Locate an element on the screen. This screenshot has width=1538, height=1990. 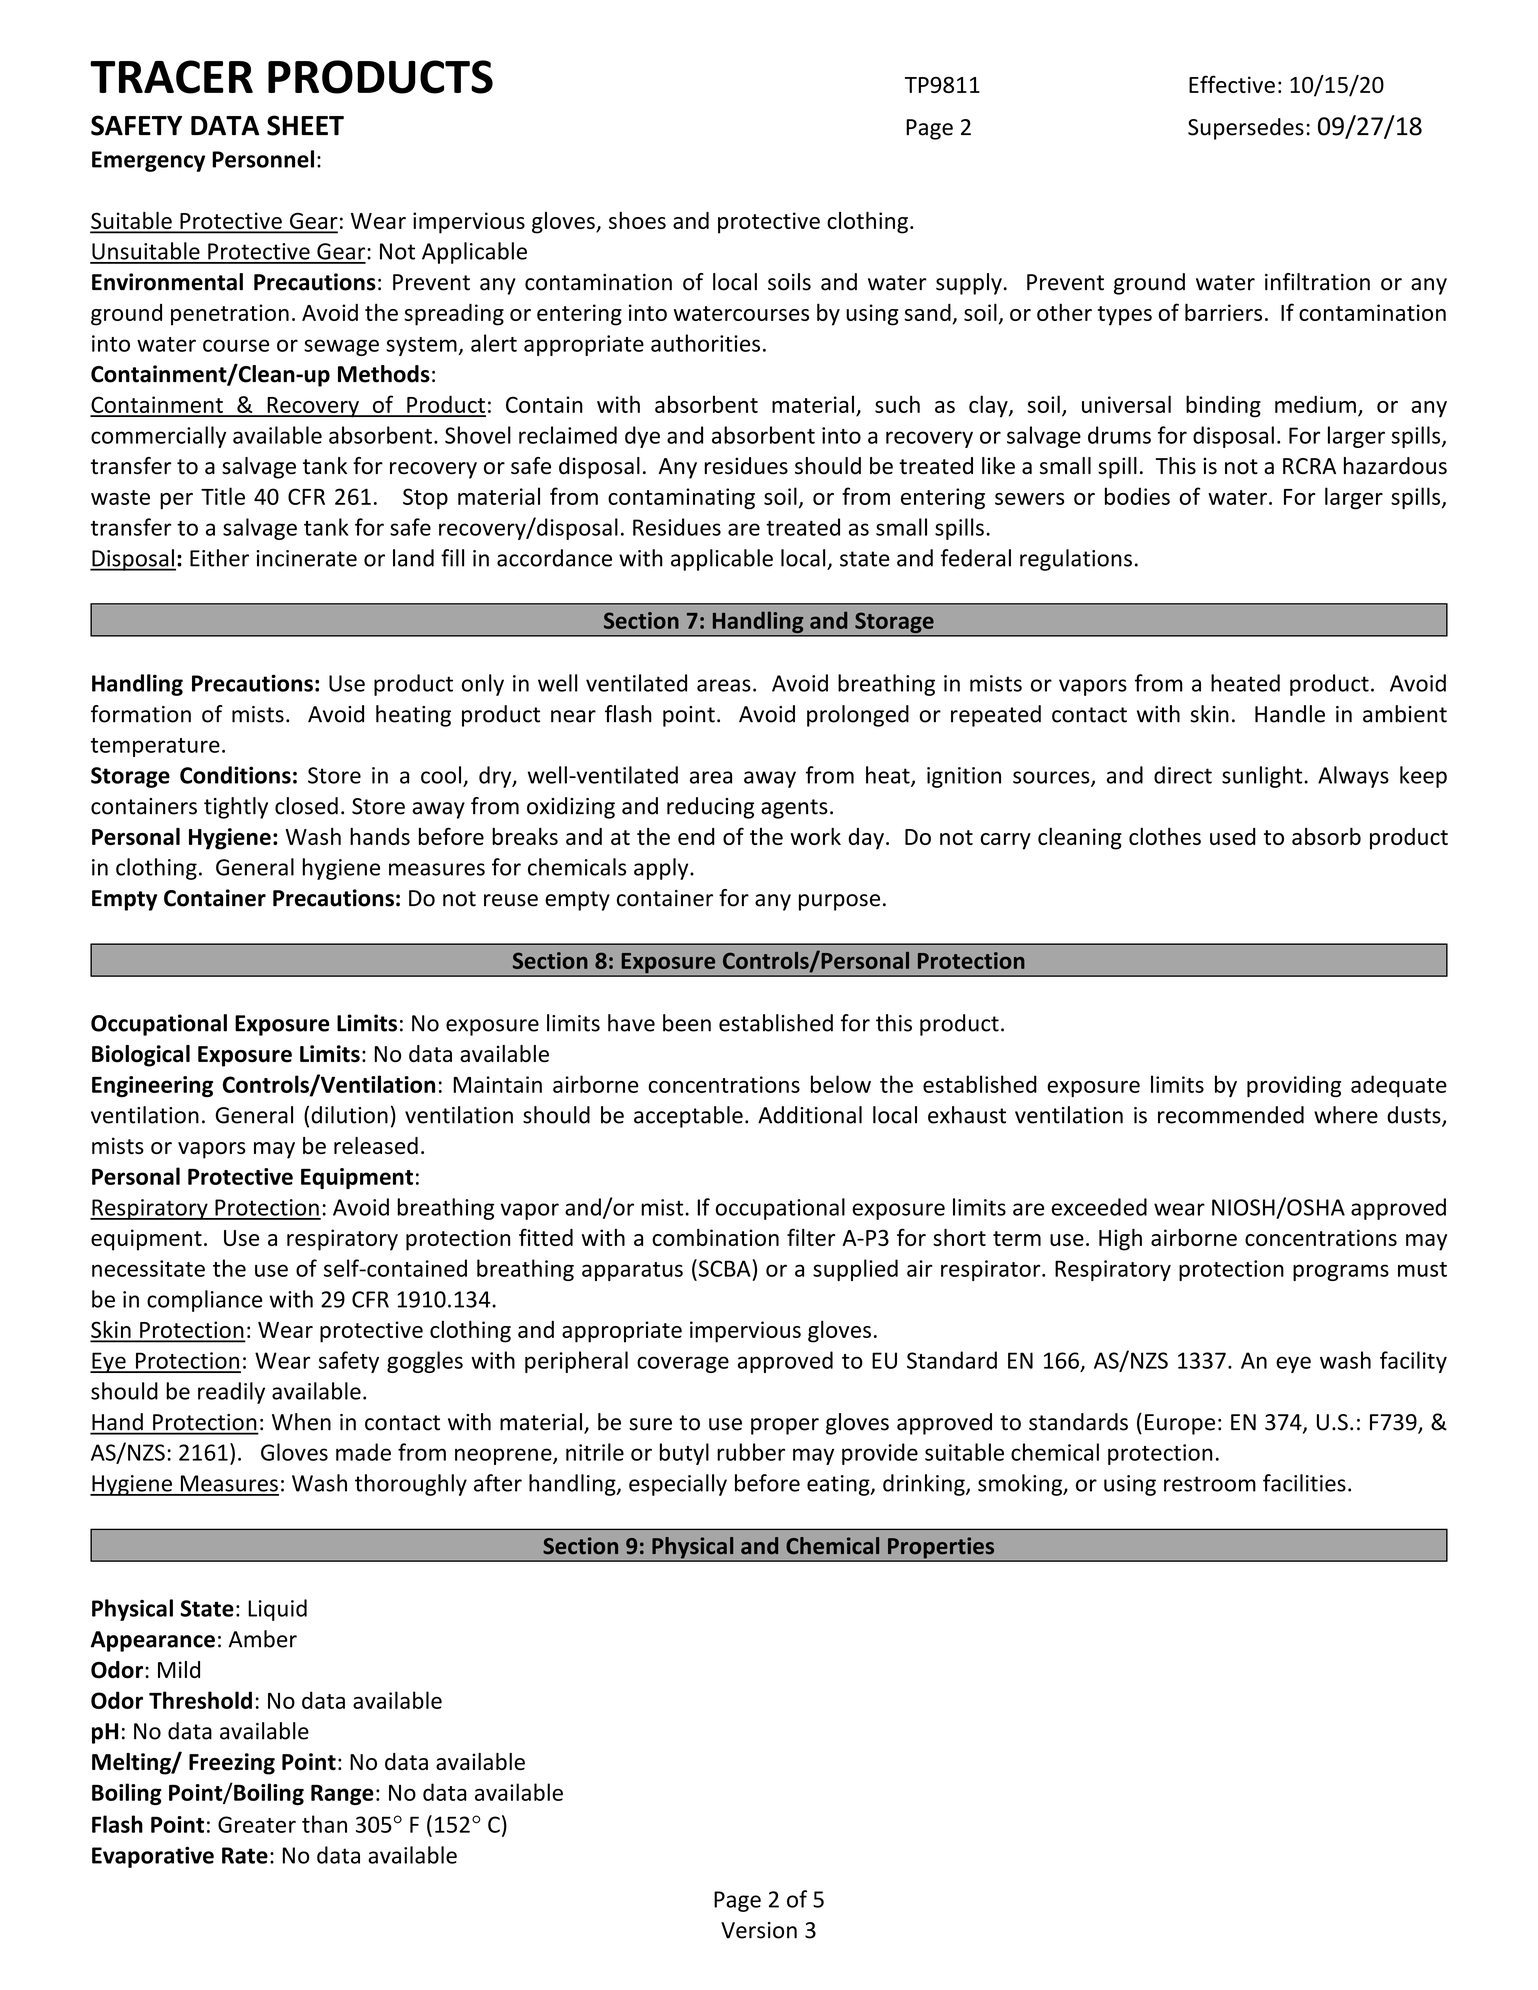
Version is located at coordinates (759, 1930).
